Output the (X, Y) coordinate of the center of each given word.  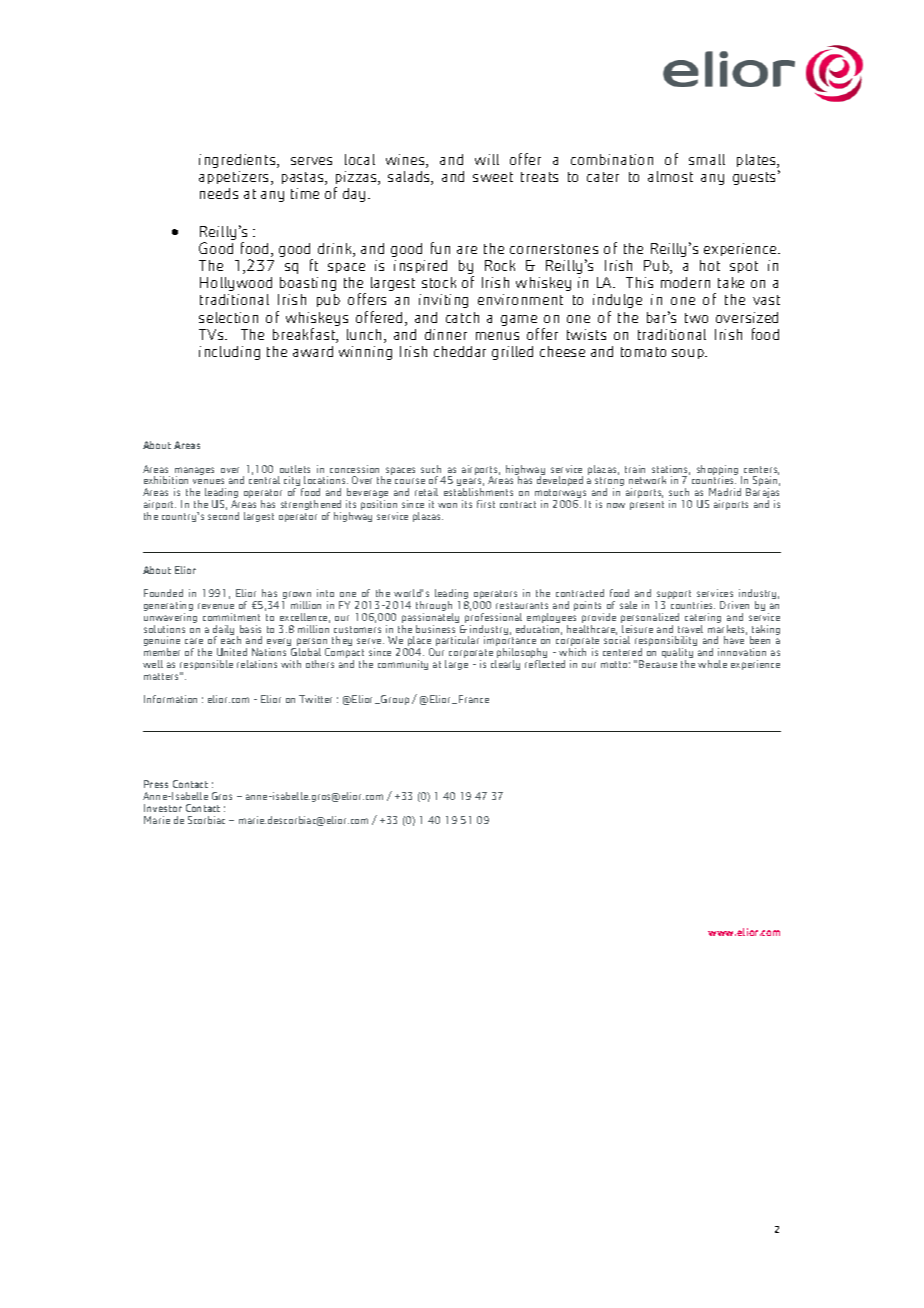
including (229, 353)
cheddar (460, 351)
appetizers (235, 178)
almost (670, 176)
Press (156, 784)
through (434, 607)
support (673, 596)
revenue (216, 606)
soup (689, 354)
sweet (493, 177)
